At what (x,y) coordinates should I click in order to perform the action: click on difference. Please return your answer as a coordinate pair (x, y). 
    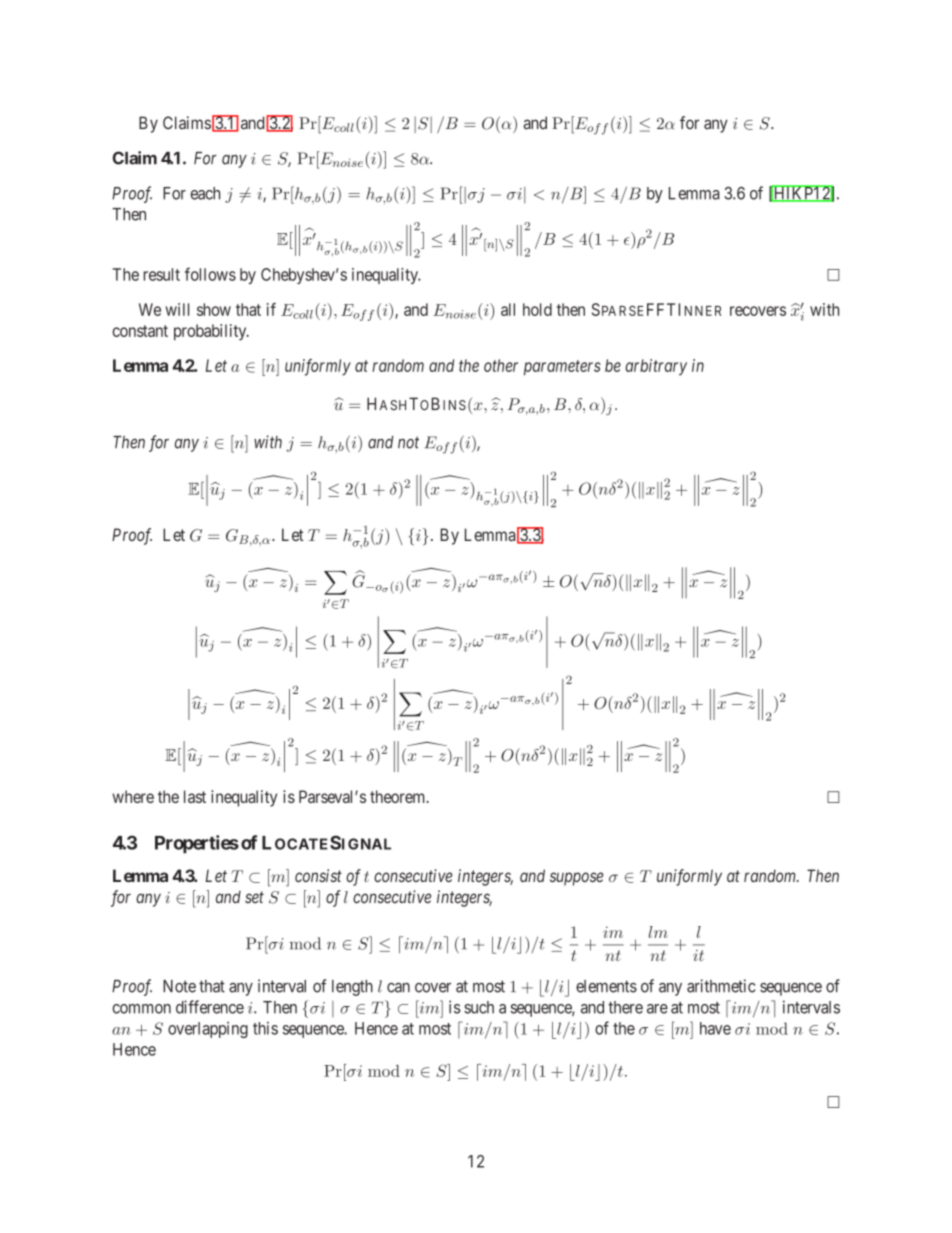
    Looking at the image, I should click on (210, 1007).
